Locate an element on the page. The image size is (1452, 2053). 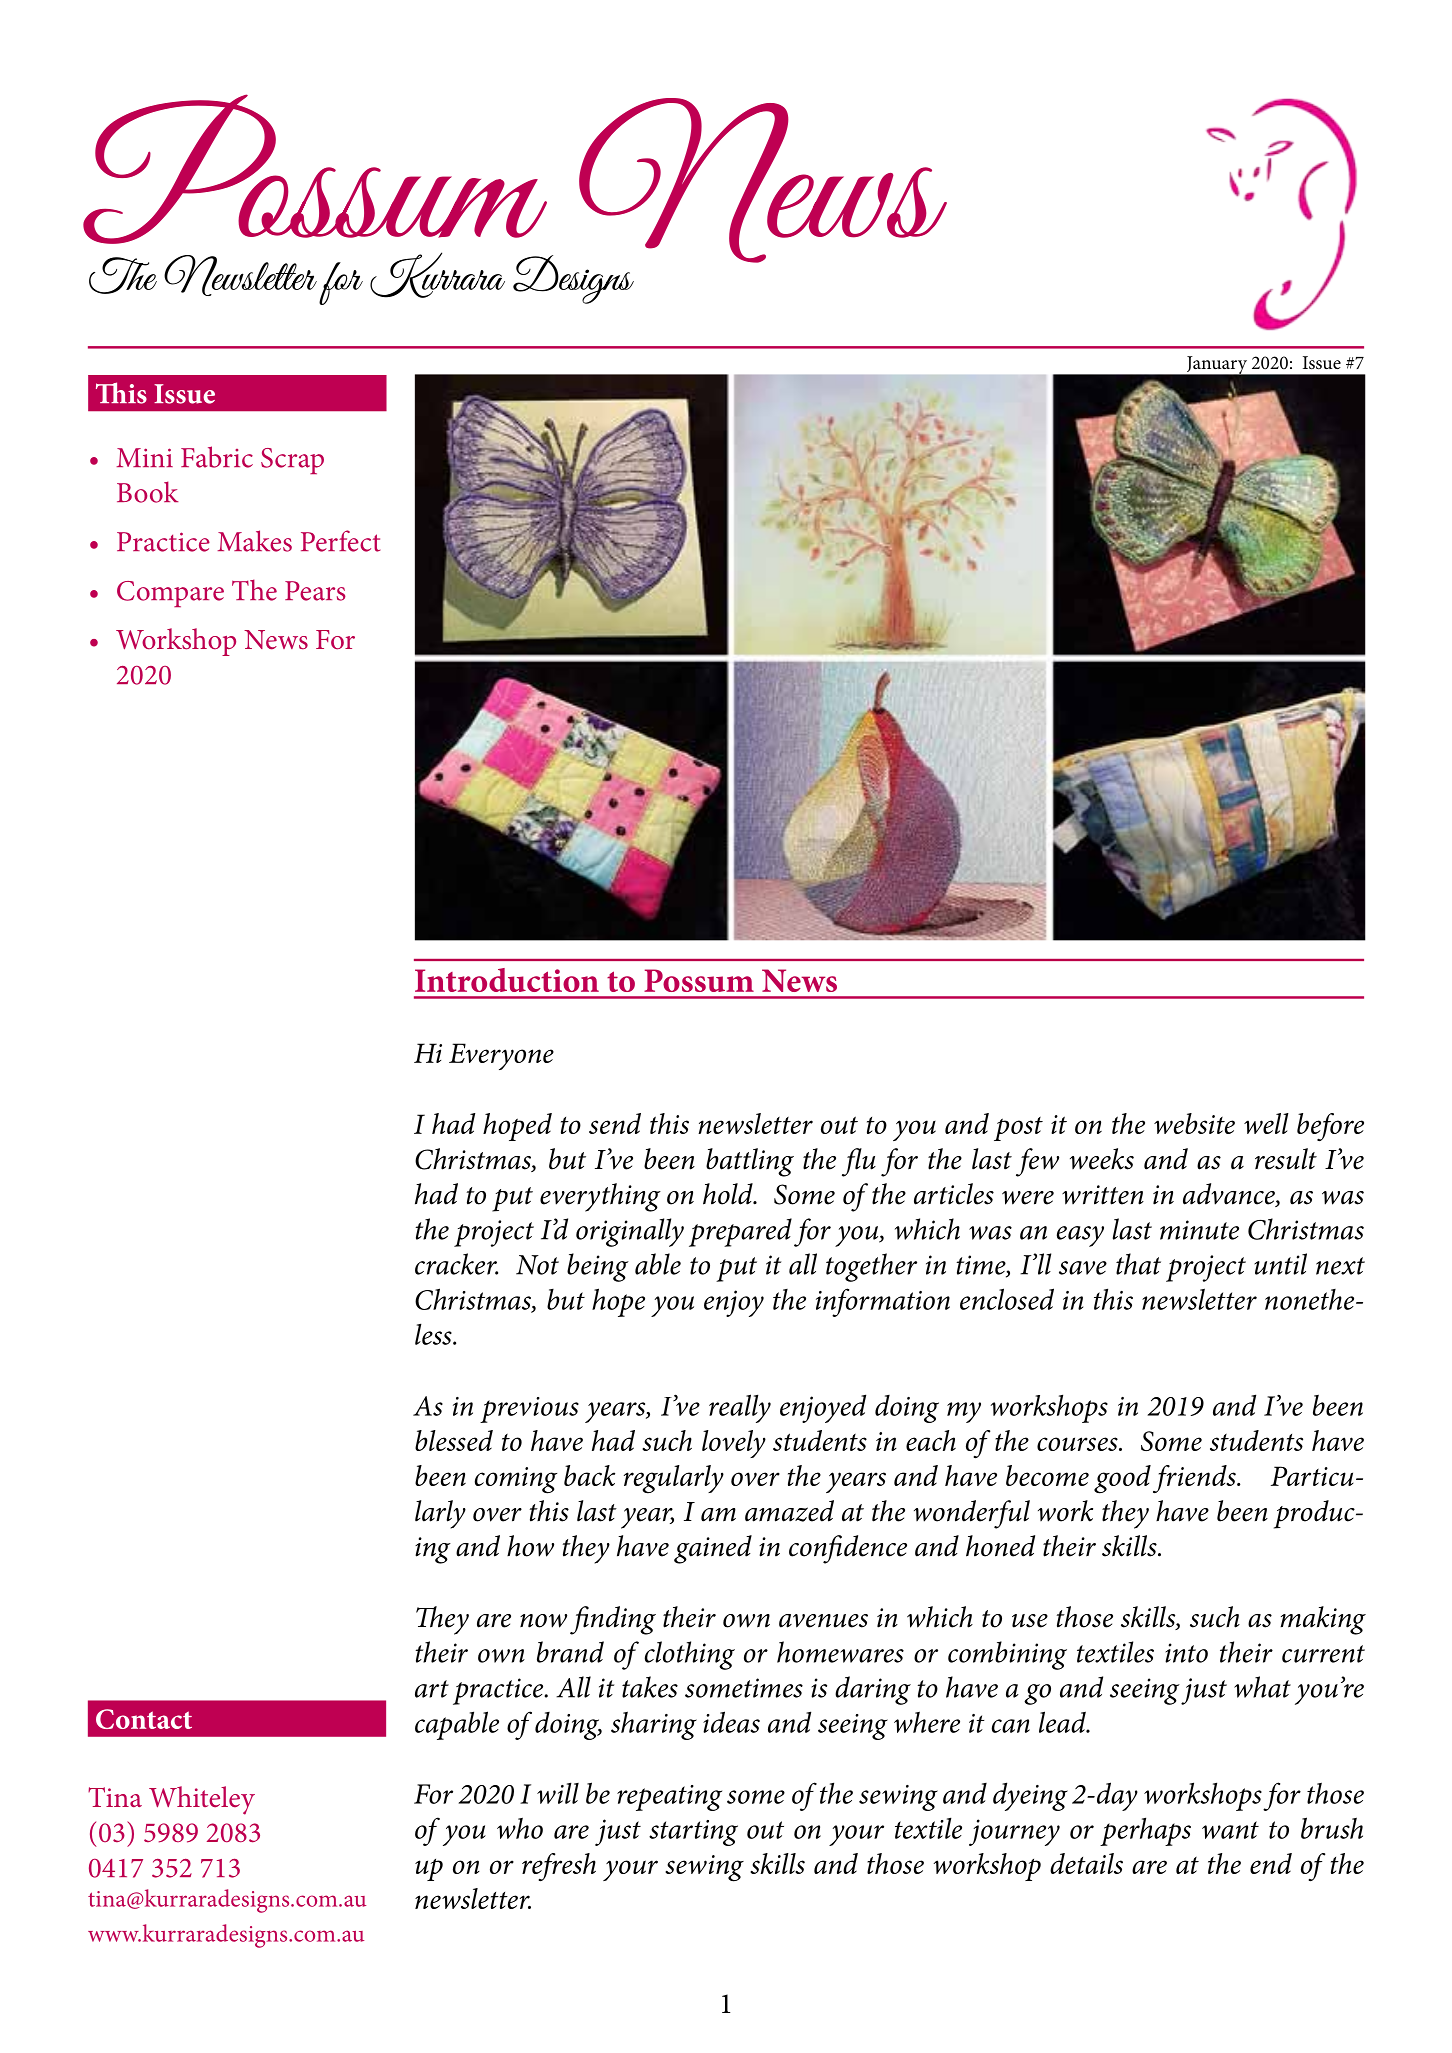
previous is located at coordinates (529, 1410).
